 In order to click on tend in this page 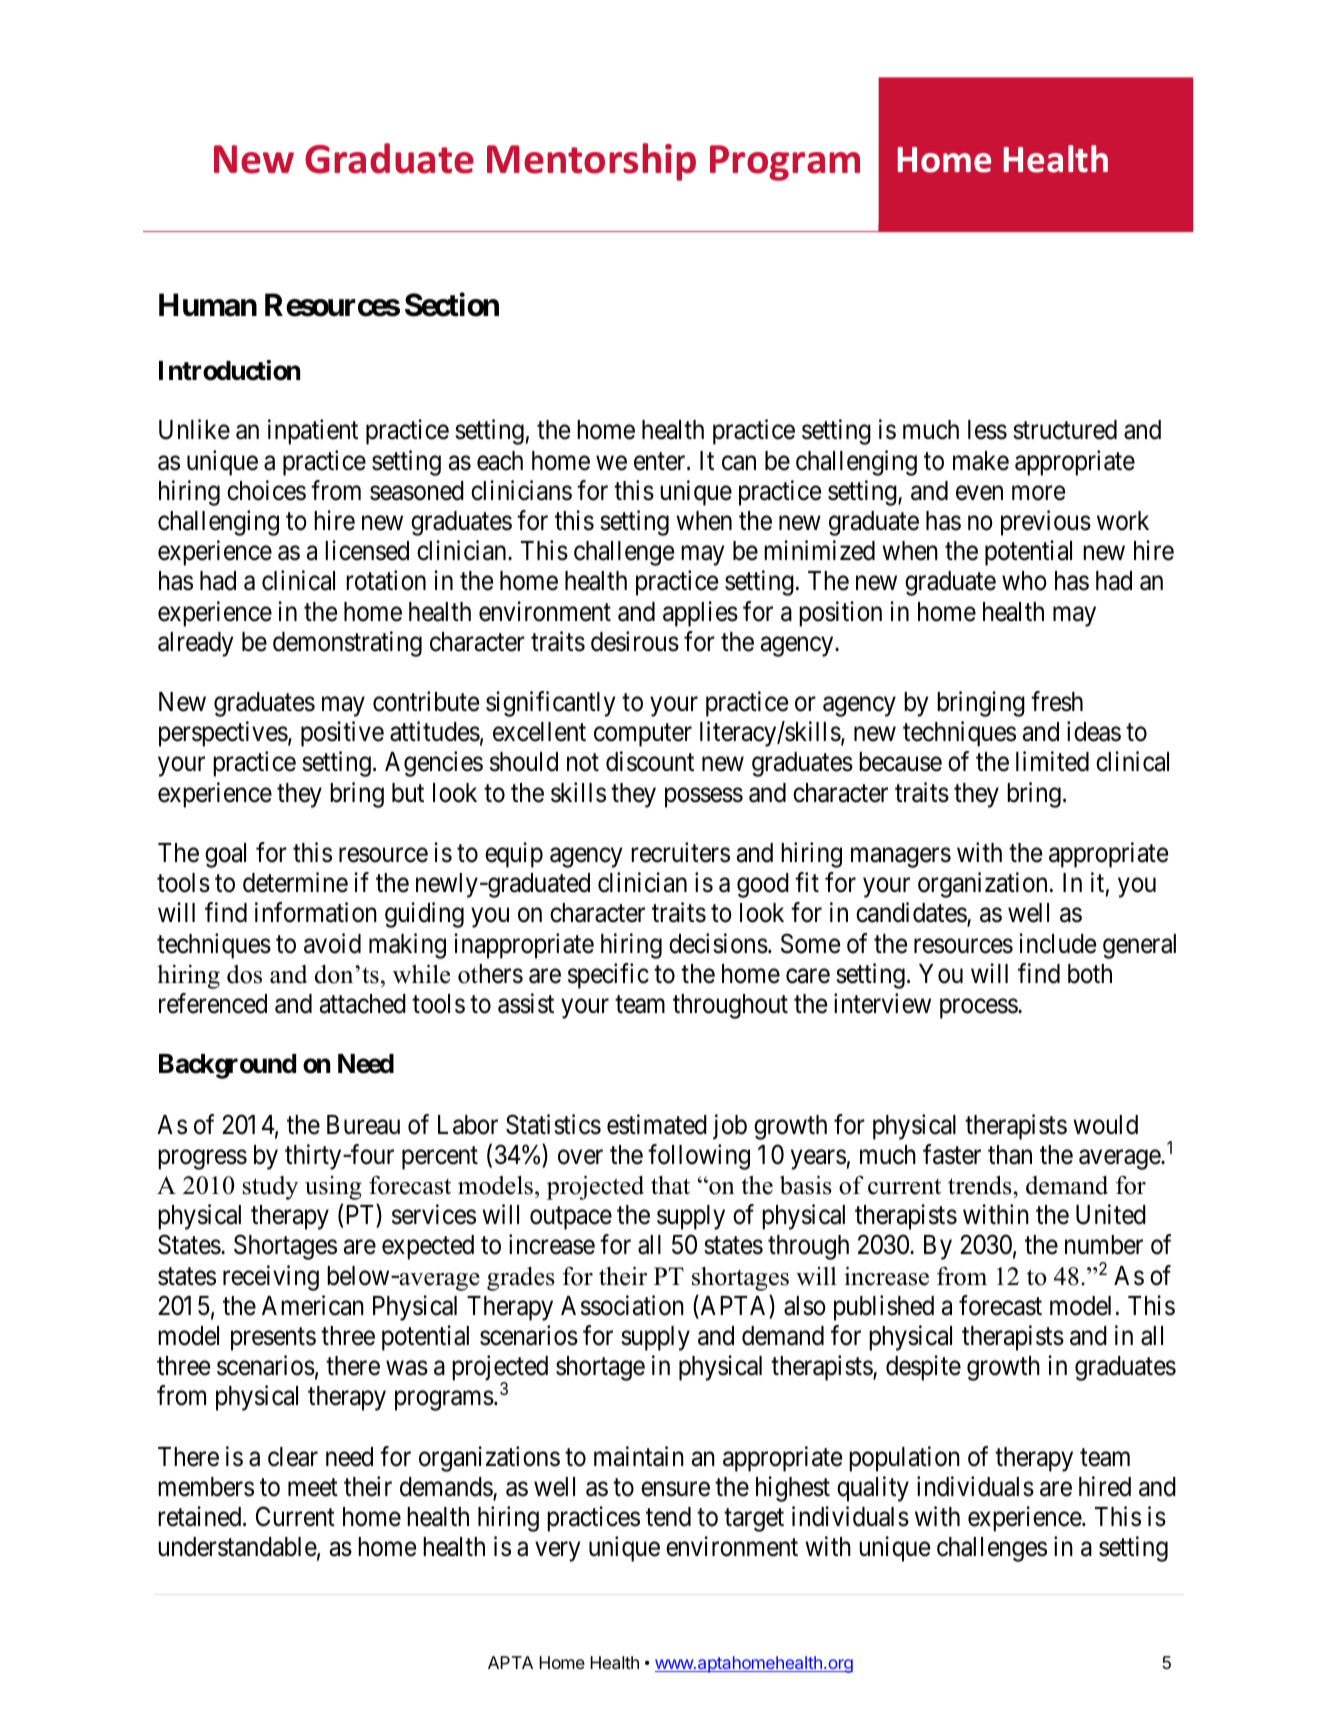, I will do `click(668, 1517)`.
